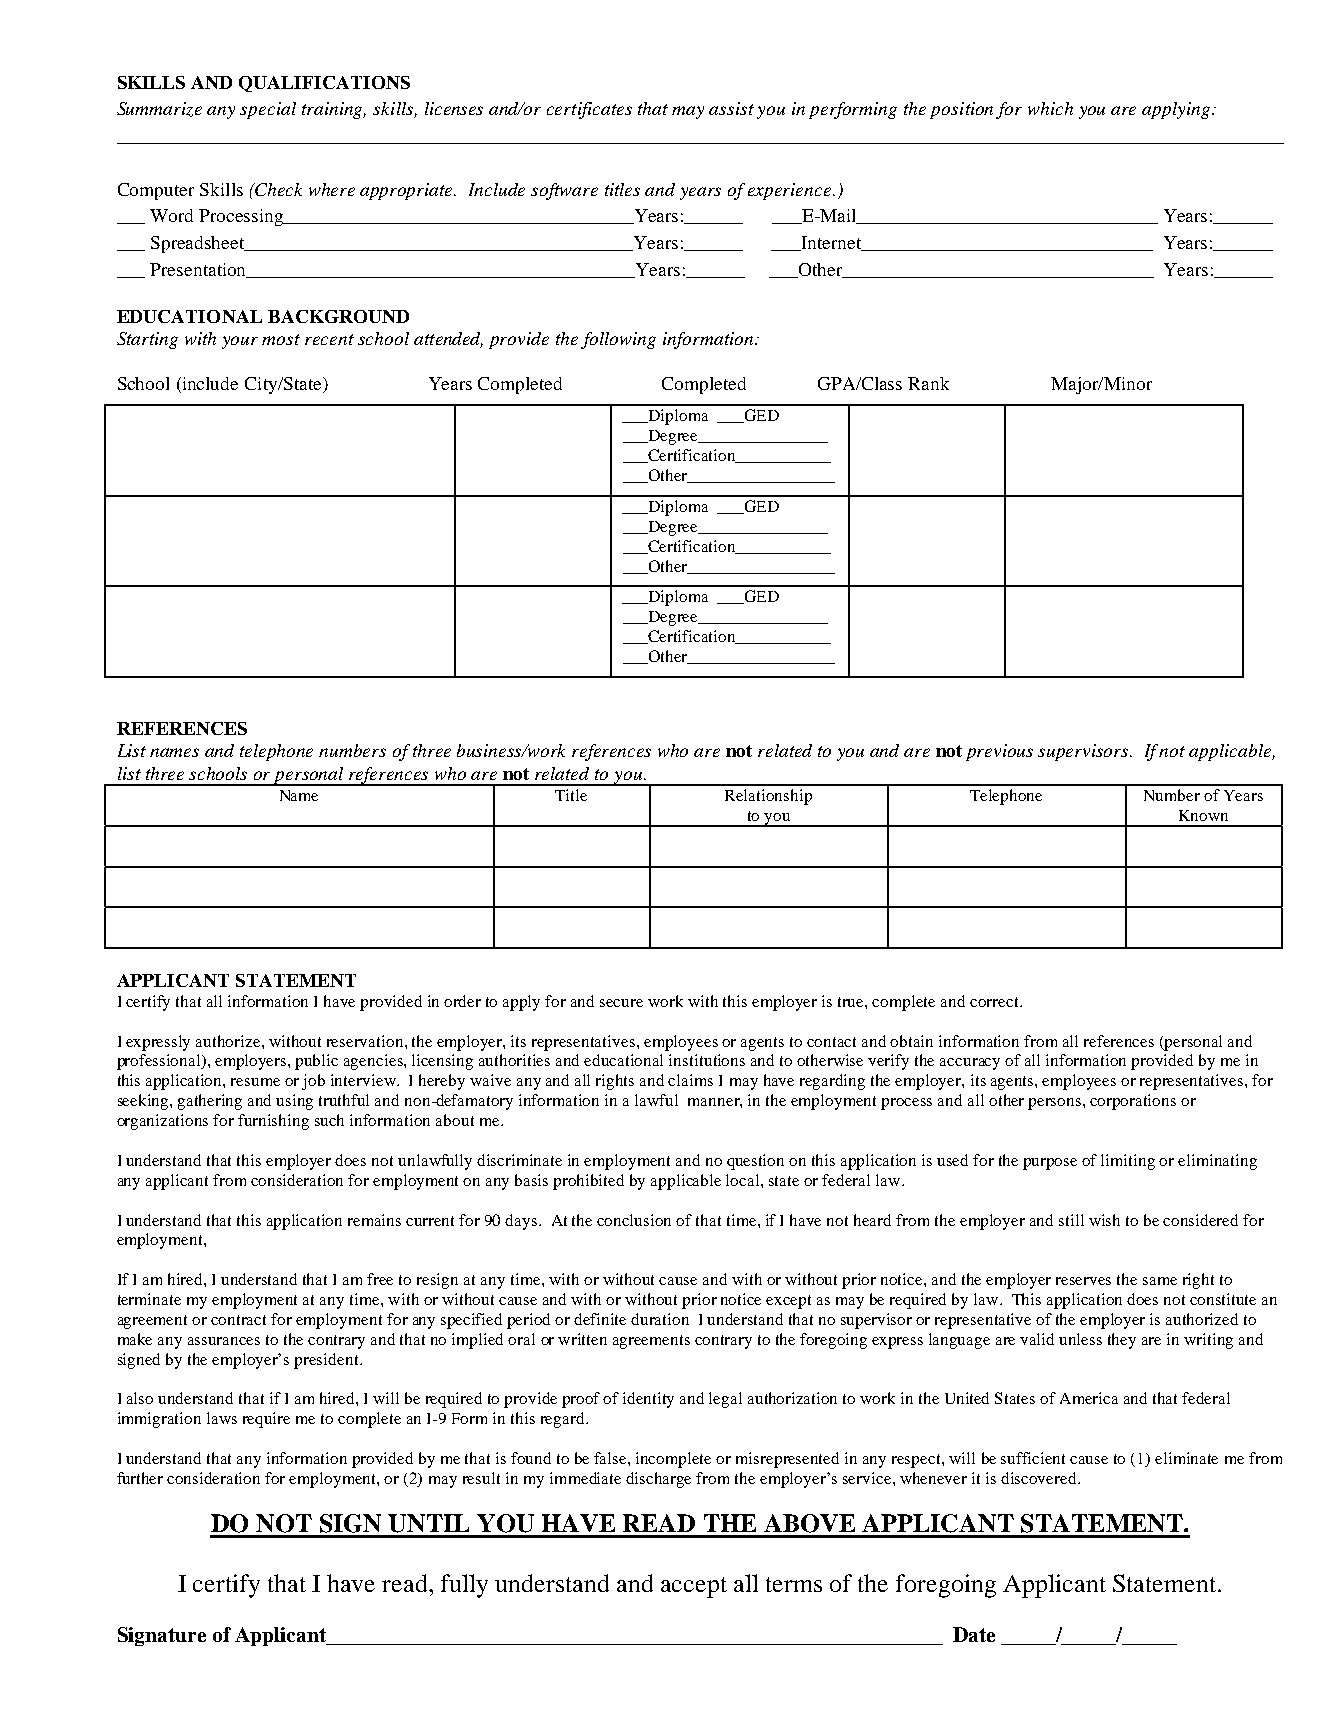 This screenshot has width=1323, height=1712. What do you see at coordinates (768, 797) in the screenshot?
I see `Relationship` at bounding box center [768, 797].
